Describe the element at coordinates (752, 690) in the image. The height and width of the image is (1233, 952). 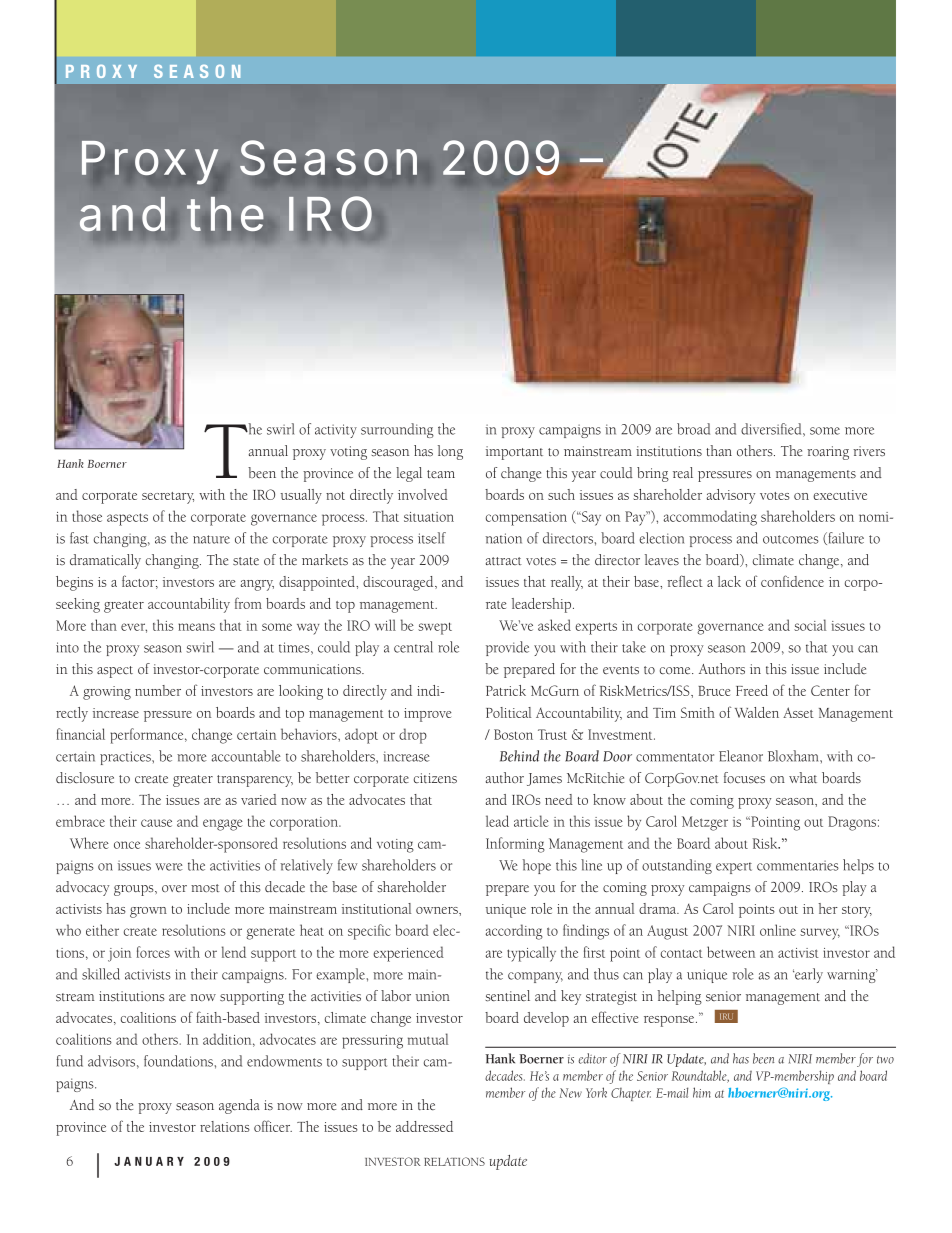
I see `Freed` at that location.
